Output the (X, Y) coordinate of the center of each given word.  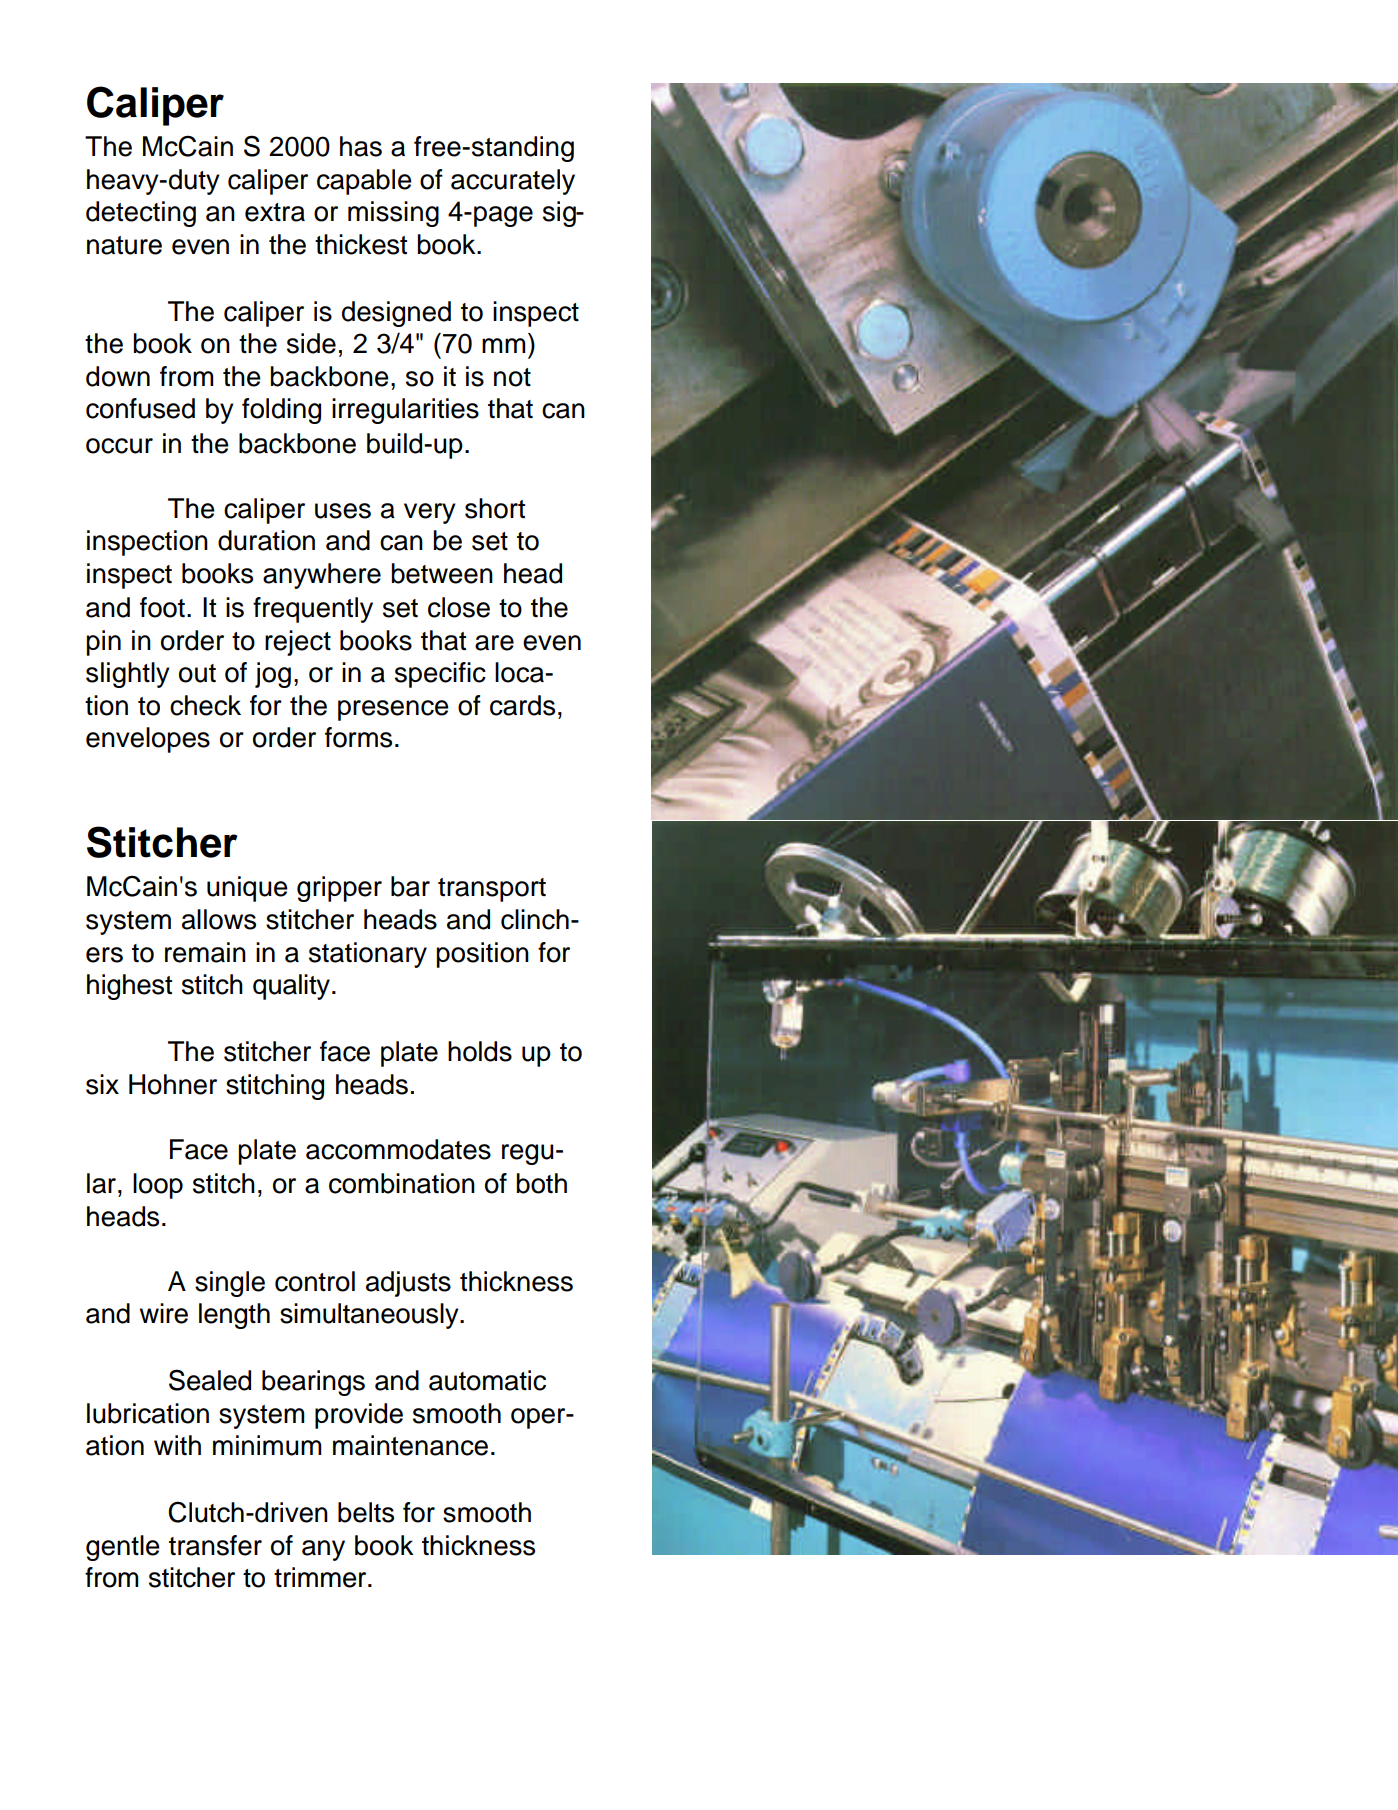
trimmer (321, 1577)
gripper (339, 889)
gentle (123, 1548)
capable (364, 182)
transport (492, 890)
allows (219, 919)
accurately (513, 182)
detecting (141, 214)
